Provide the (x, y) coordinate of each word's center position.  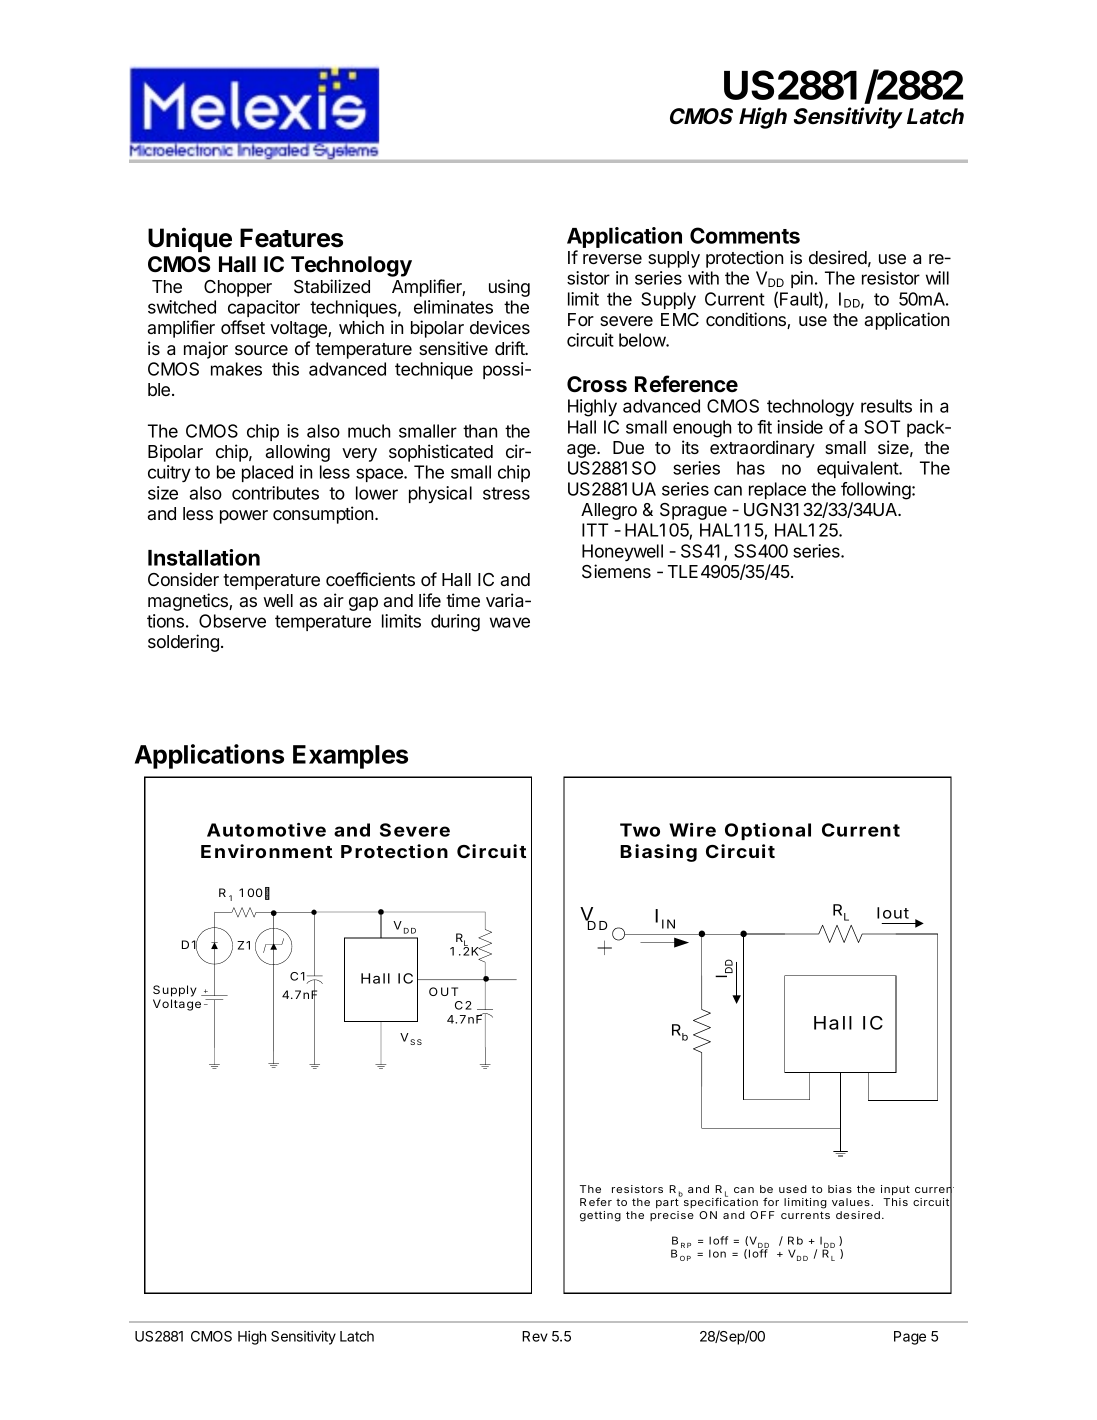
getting (600, 1216)
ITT (595, 530)
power (244, 517)
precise (672, 1216)
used (793, 1189)
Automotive (266, 830)
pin (802, 279)
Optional (768, 831)
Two (640, 830)
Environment (266, 851)
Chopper (238, 288)
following (877, 491)
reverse (612, 259)
